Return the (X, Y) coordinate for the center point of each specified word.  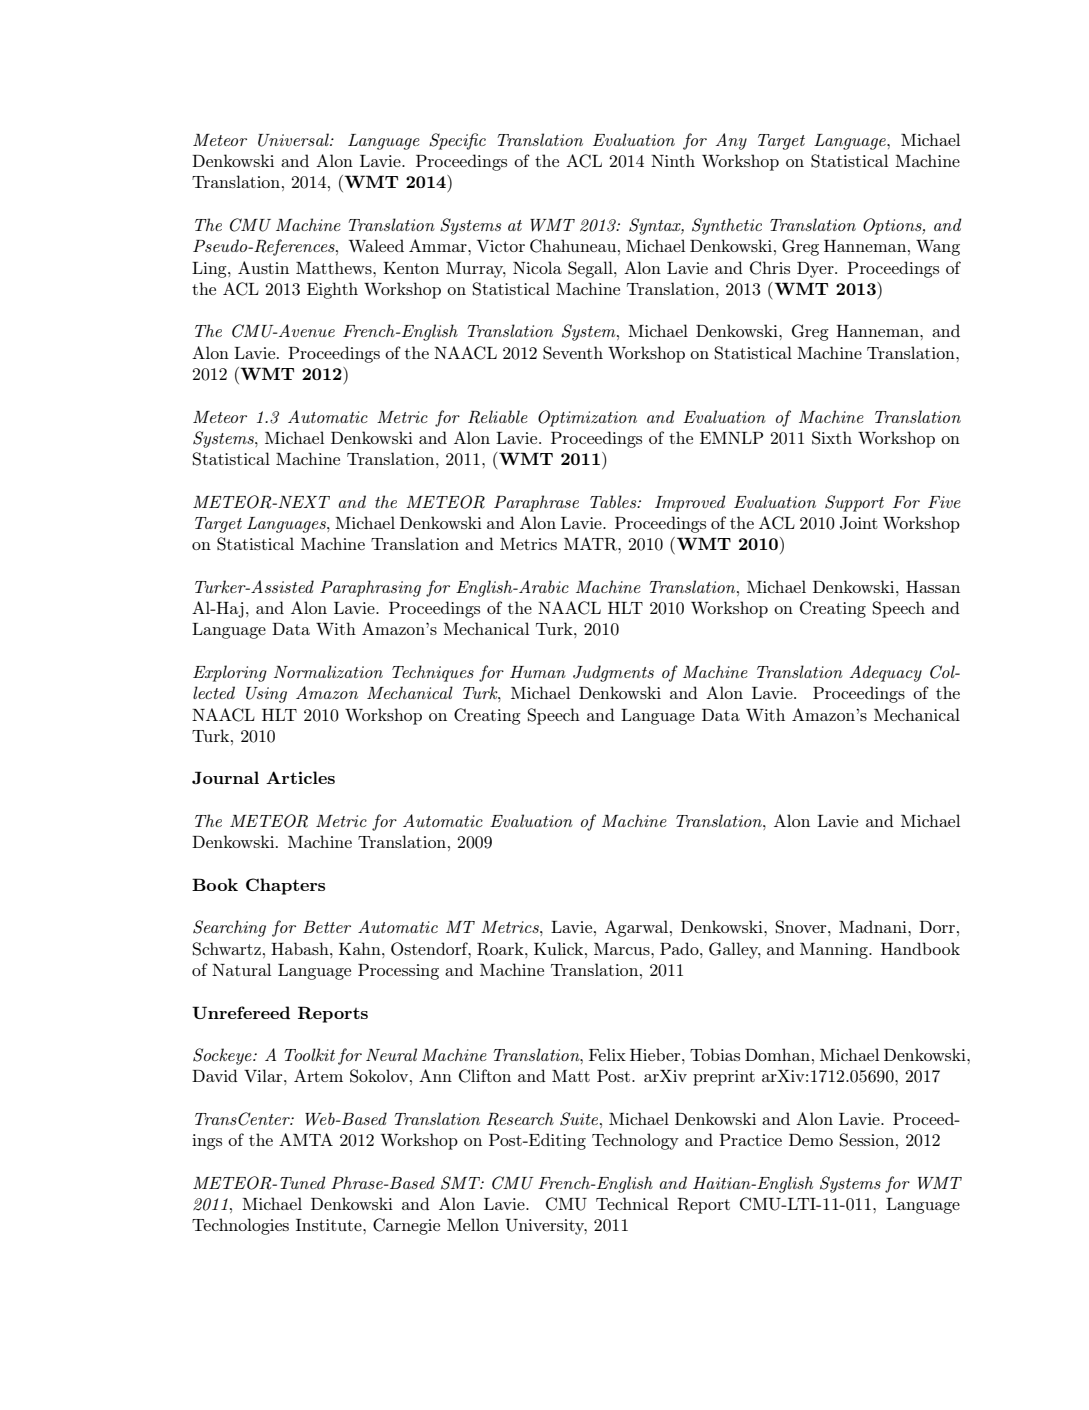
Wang (938, 248)
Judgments (613, 673)
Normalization (328, 671)
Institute (330, 1225)
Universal (294, 140)
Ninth (673, 160)
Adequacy (886, 673)
